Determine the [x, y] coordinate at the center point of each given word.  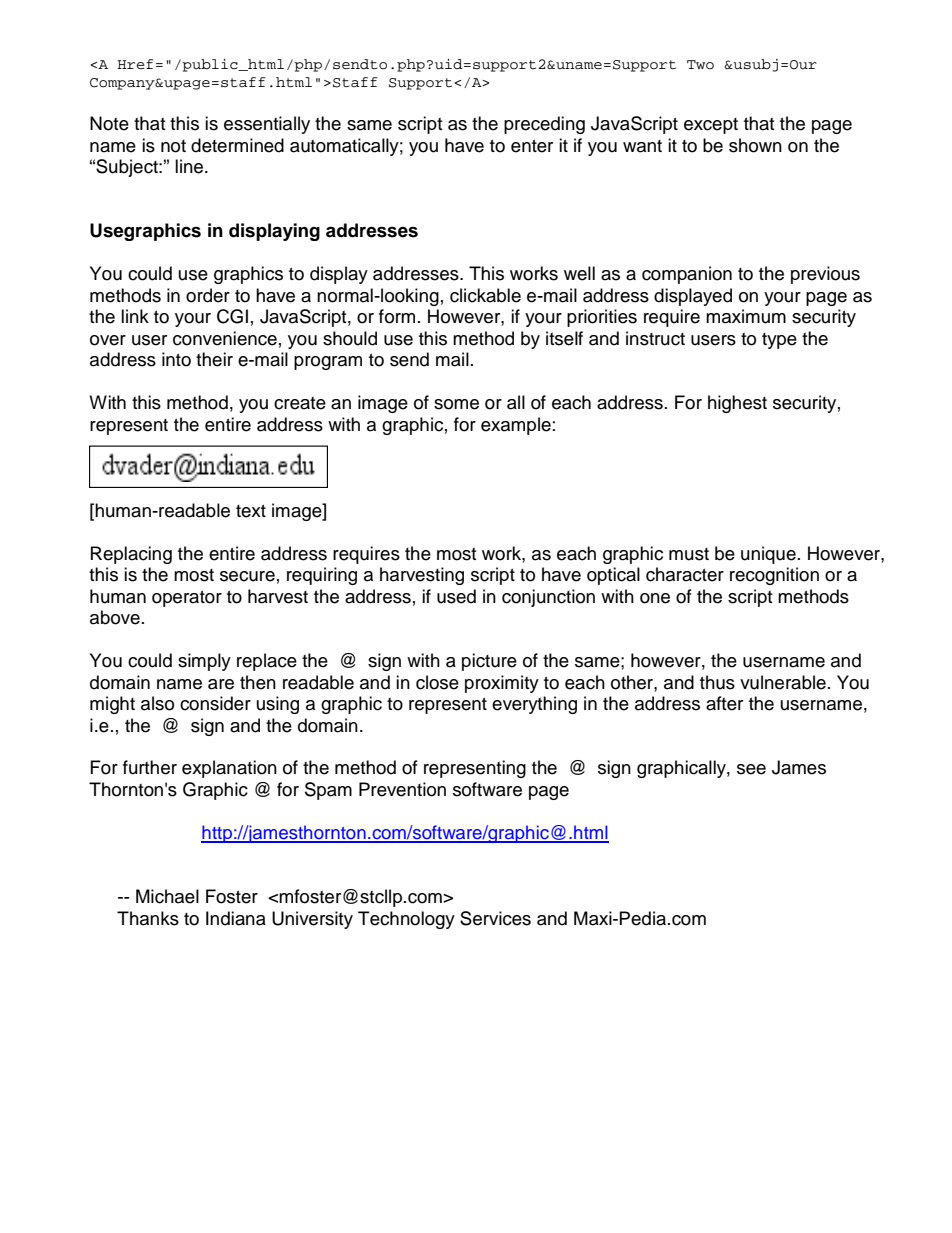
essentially [267, 125]
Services [495, 918]
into [176, 359]
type [779, 341]
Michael [167, 896]
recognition [774, 576]
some [456, 404]
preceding [544, 125]
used [456, 596]
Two [700, 65]
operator [187, 599]
